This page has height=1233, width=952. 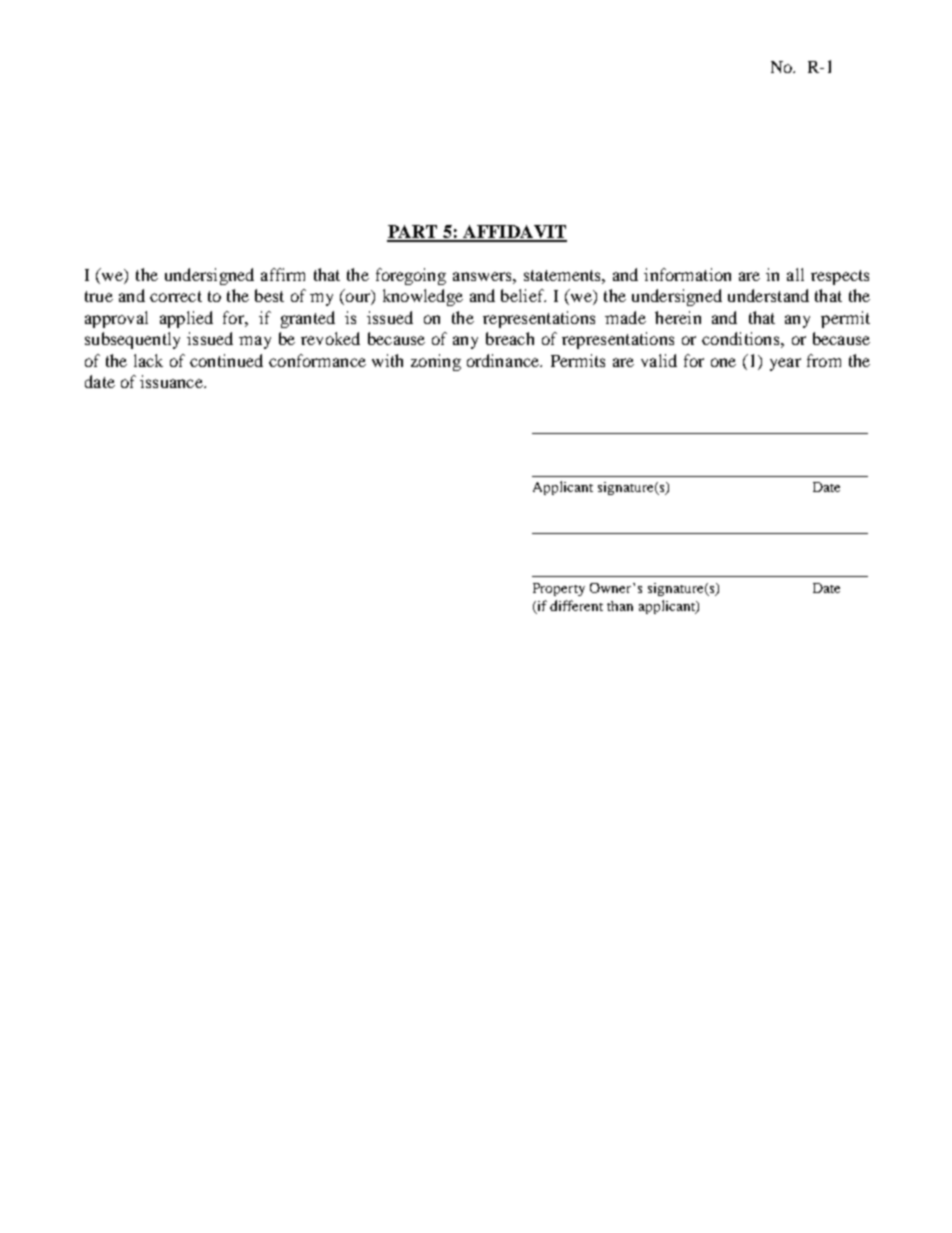 I want to click on all, so click(x=795, y=274).
